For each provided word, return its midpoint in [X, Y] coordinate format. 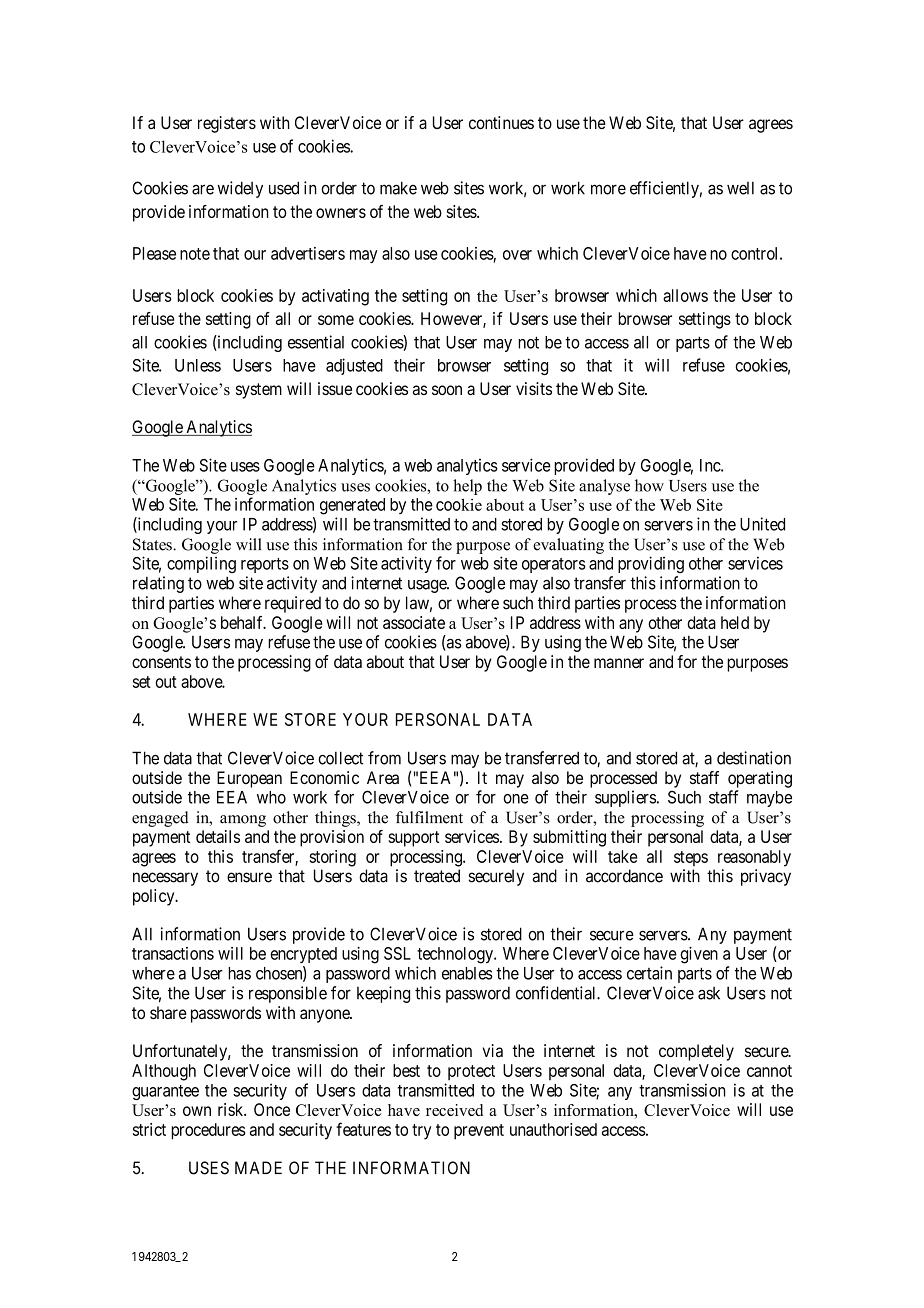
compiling [201, 564]
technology [456, 955]
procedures [208, 1131]
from [384, 758]
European [249, 779]
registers [227, 124]
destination [754, 758]
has [239, 973]
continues [501, 122]
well [740, 188]
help [467, 487]
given [699, 955]
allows [685, 295]
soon [447, 390]
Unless [198, 365]
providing [651, 564]
